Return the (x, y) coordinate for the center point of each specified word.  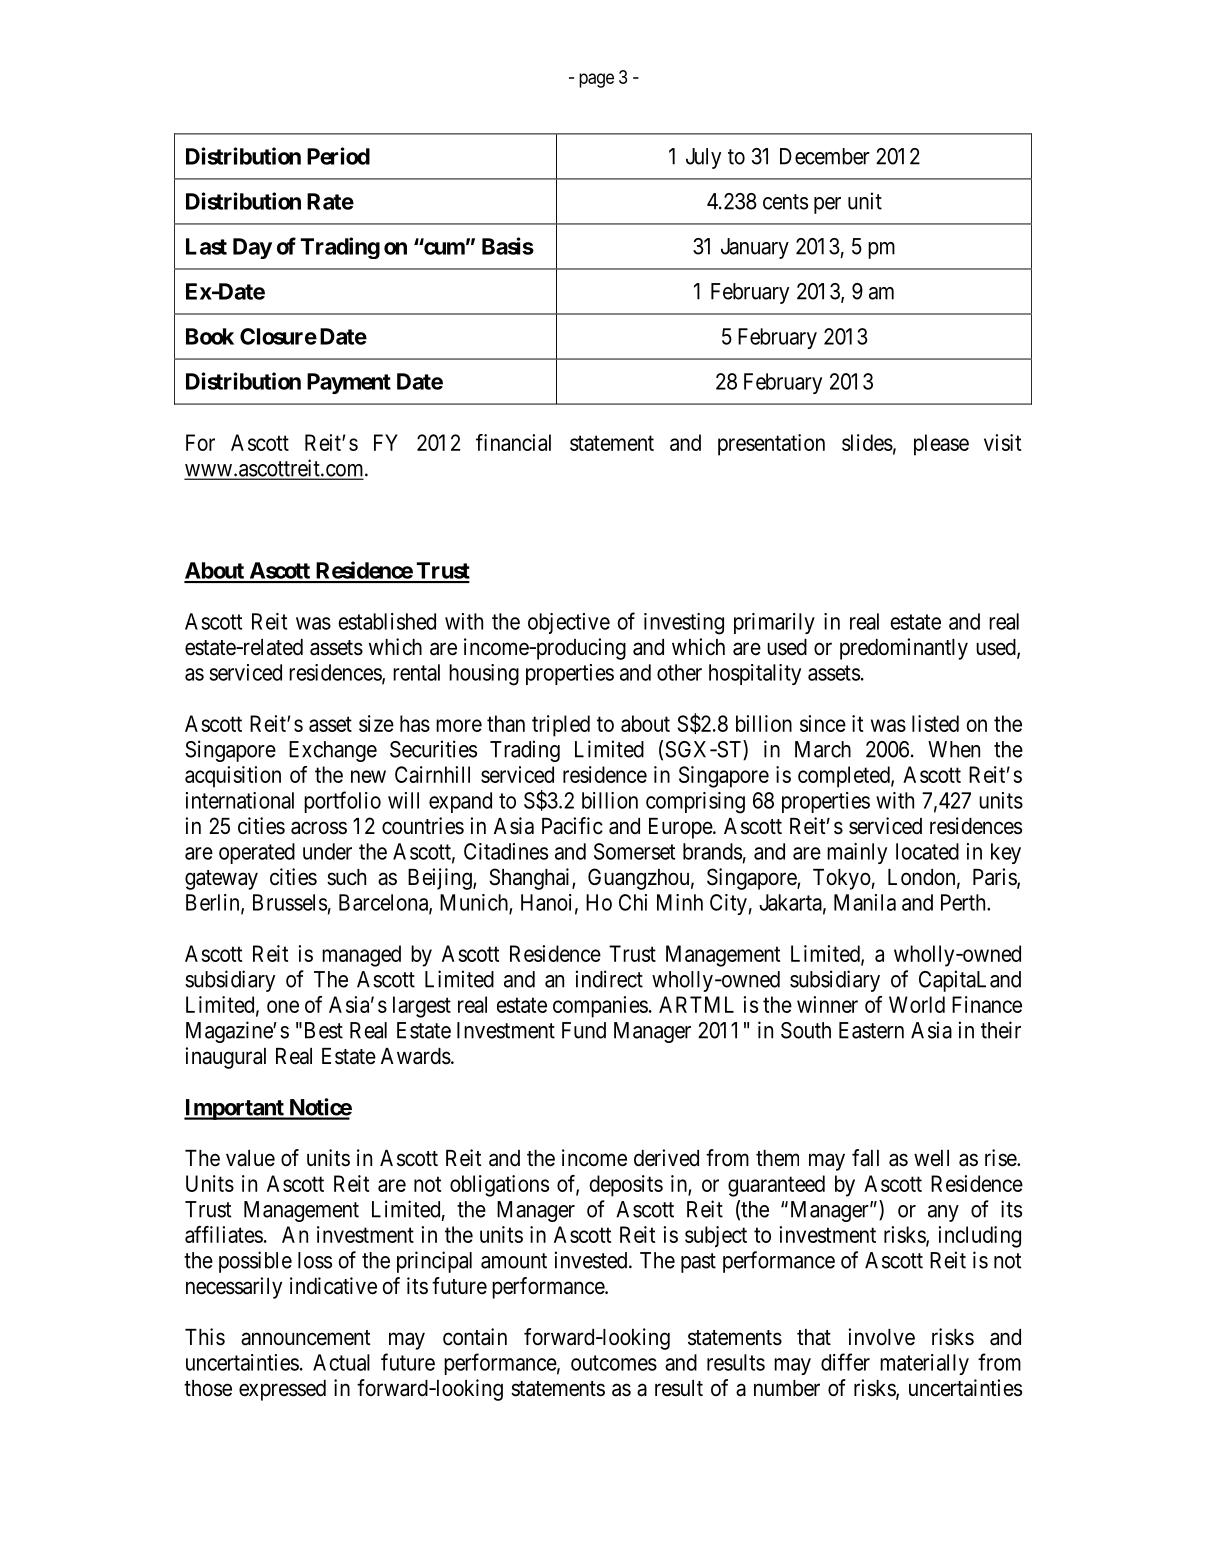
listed (935, 723)
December (825, 156)
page (596, 80)
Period (338, 156)
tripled (561, 726)
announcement (306, 1338)
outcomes (614, 1363)
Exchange (333, 751)
